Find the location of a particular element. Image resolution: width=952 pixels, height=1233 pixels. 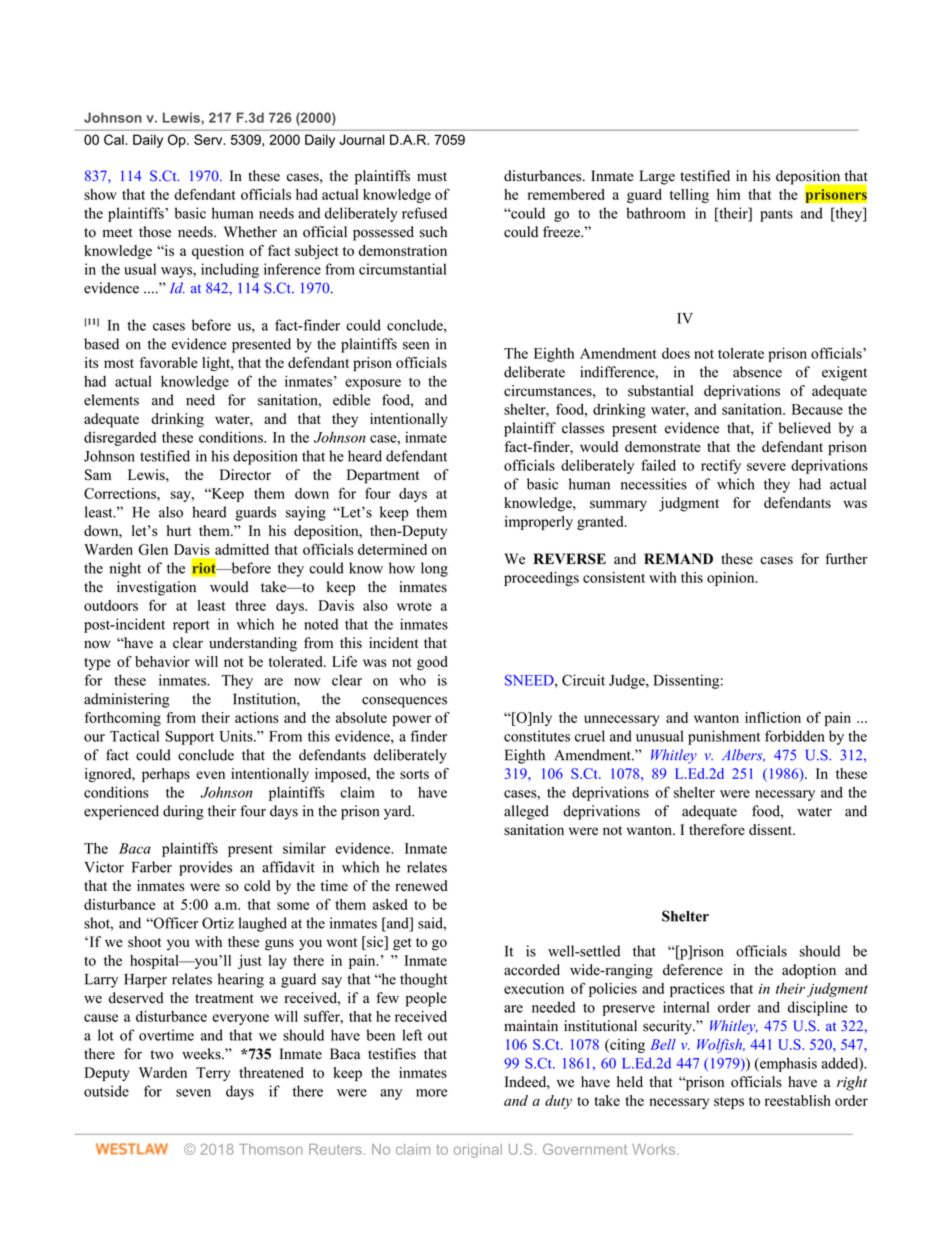

steps is located at coordinates (729, 1103).
